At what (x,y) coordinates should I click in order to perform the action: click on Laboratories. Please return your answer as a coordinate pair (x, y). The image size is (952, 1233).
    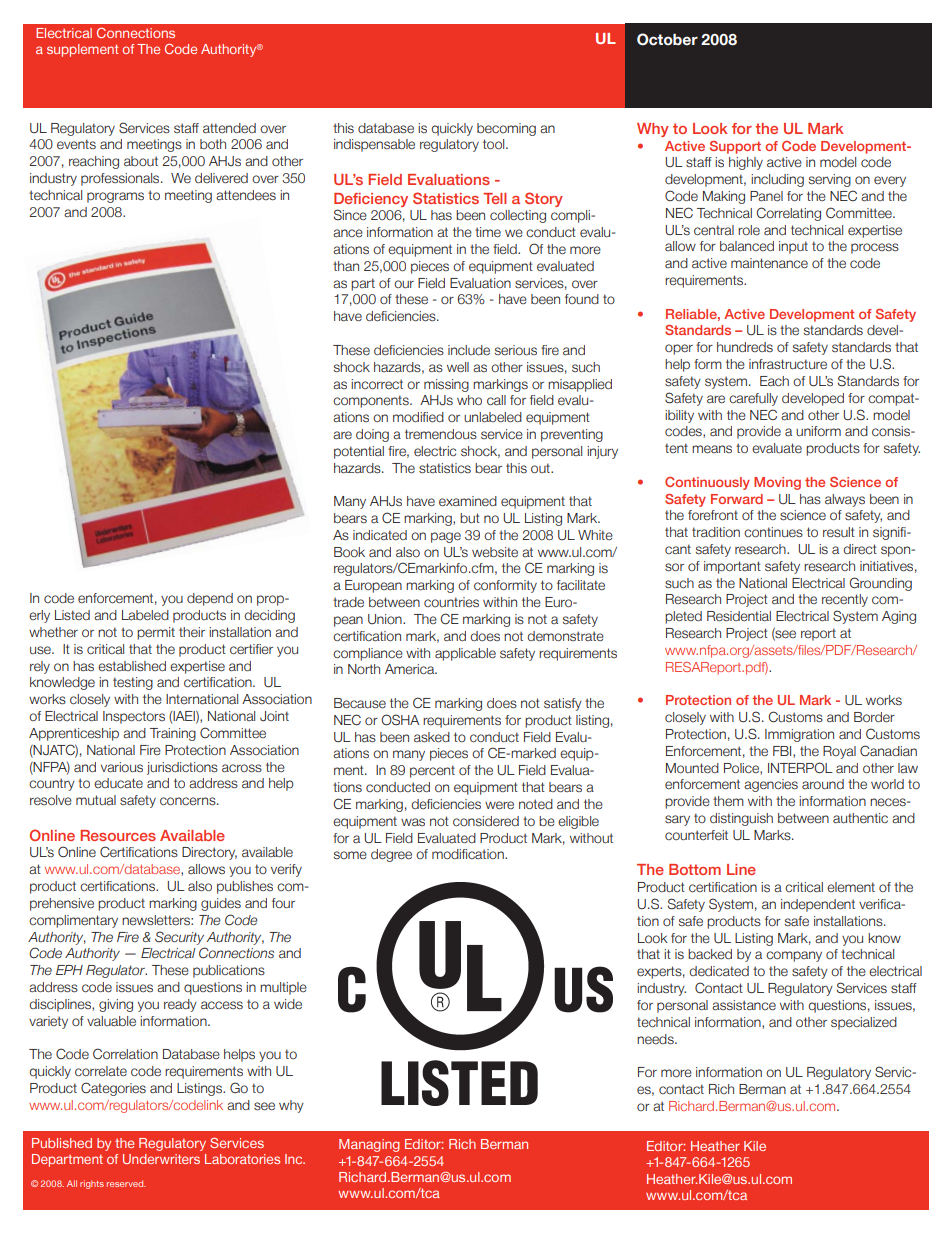
    Looking at the image, I should click on (242, 1159).
